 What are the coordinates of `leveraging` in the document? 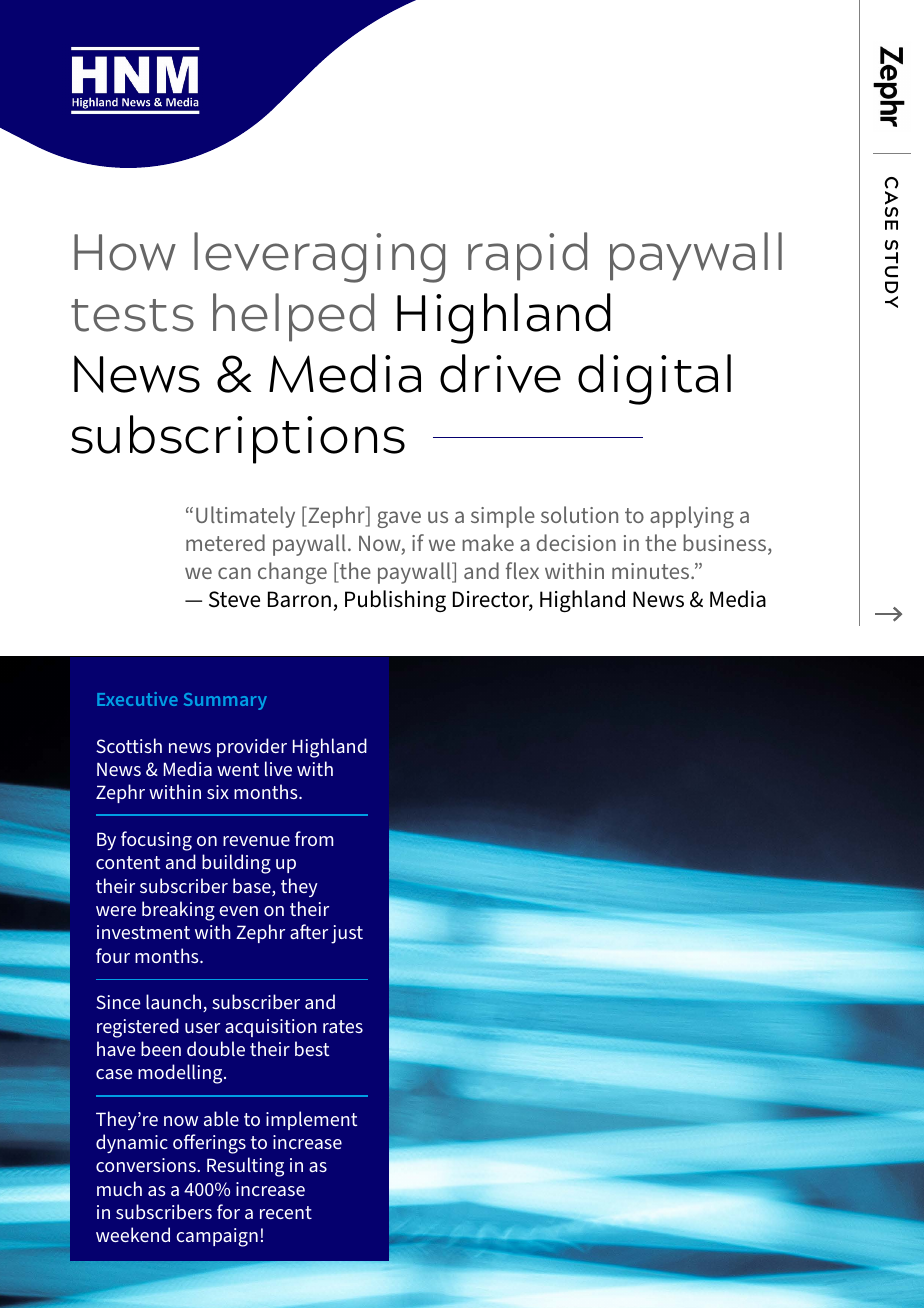 It's located at (319, 257).
